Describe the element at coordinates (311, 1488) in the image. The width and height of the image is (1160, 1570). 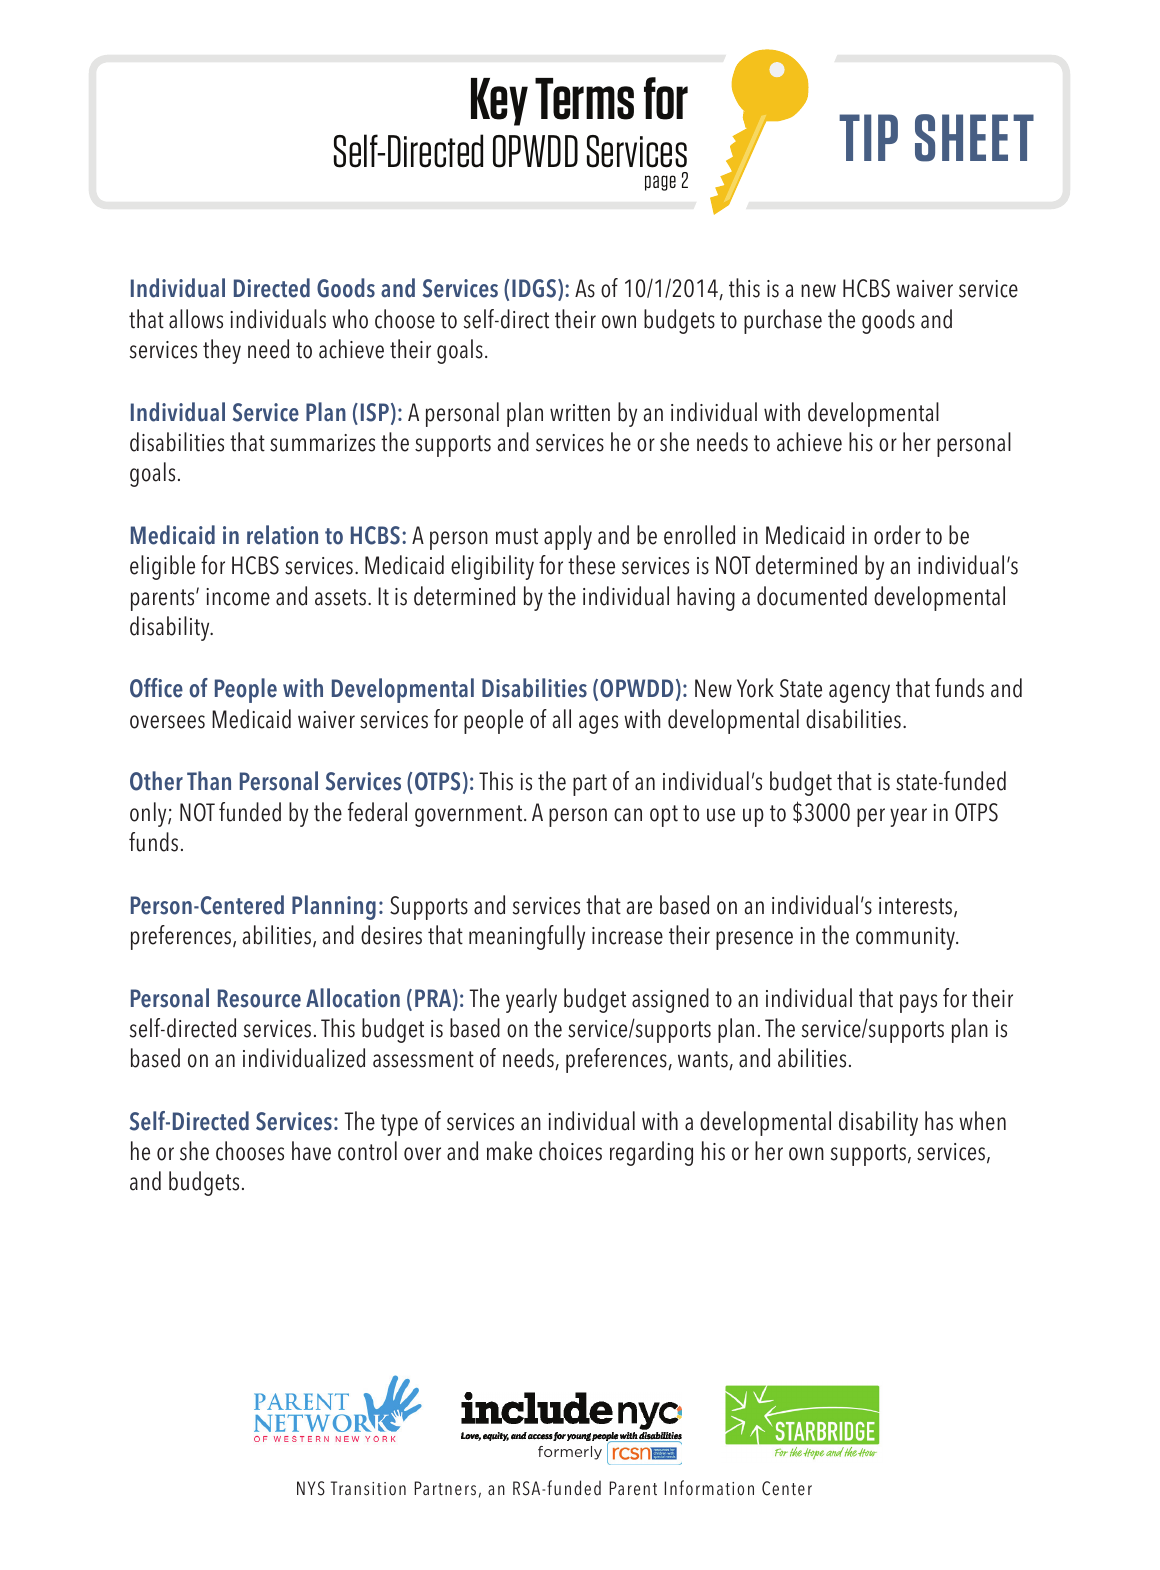
I see `NYS` at that location.
